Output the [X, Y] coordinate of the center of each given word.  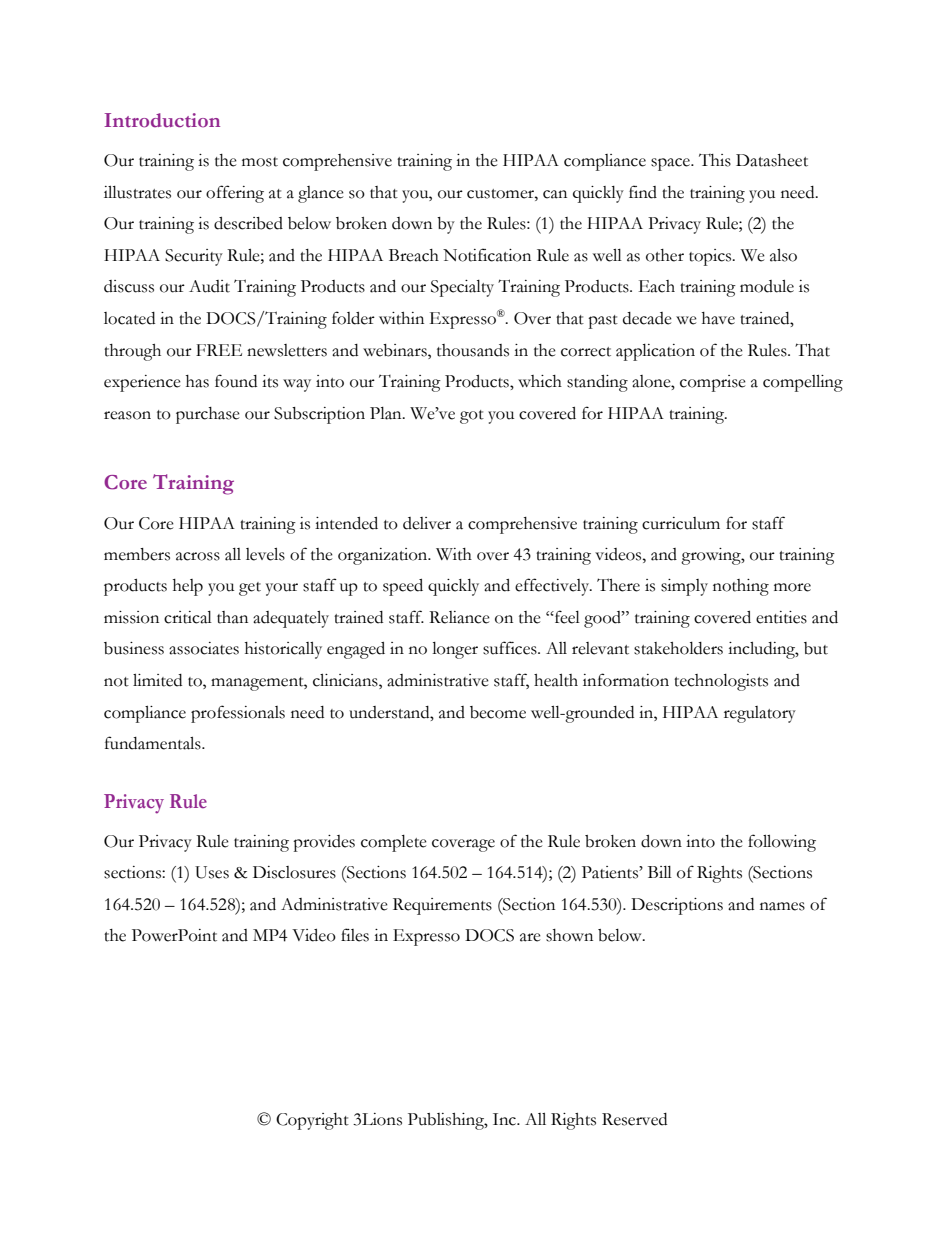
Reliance [459, 617]
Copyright [312, 1121]
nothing [741, 587]
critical [188, 617]
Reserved [634, 1119]
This [715, 160]
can [555, 194]
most [260, 162]
